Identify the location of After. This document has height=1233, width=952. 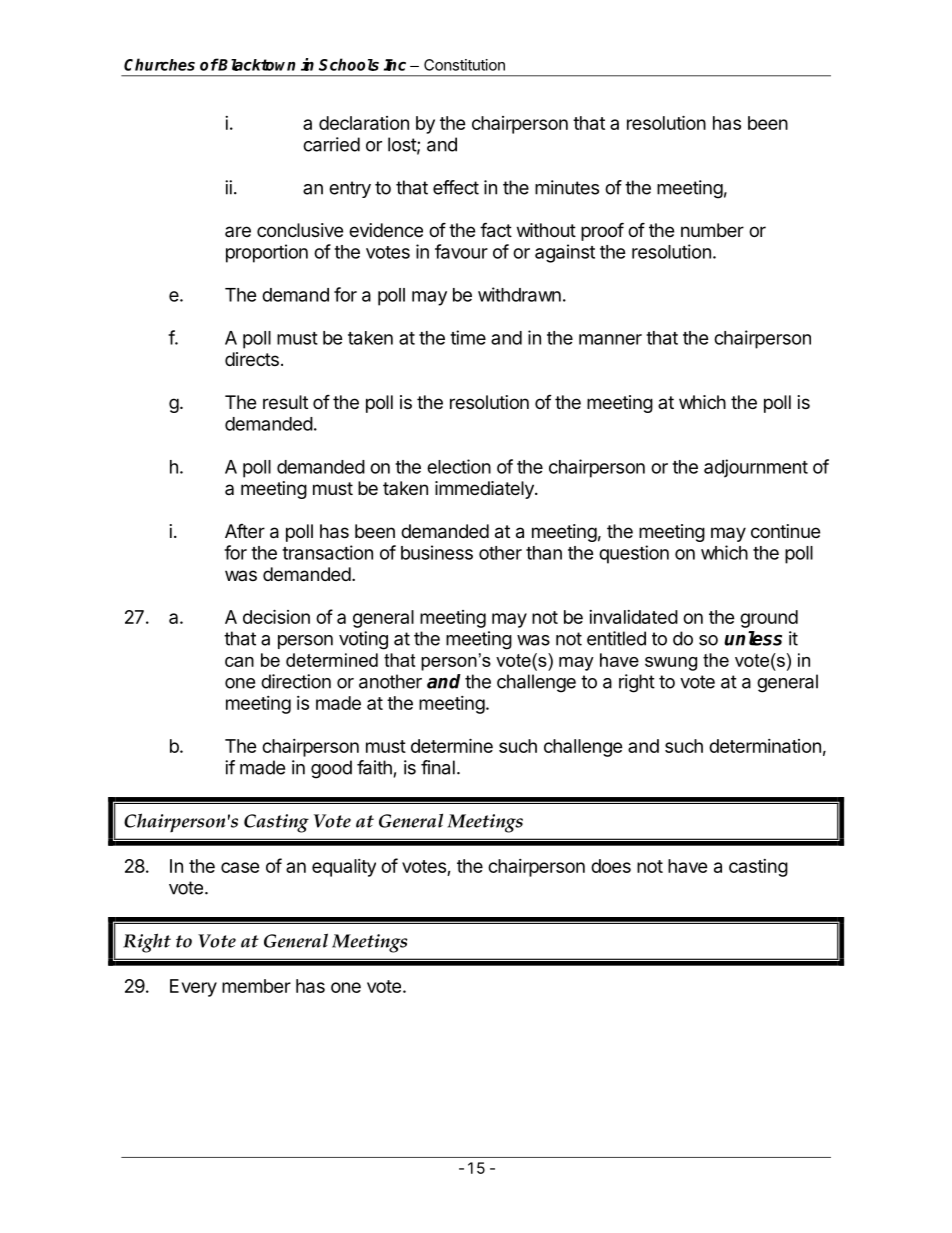
(245, 531).
